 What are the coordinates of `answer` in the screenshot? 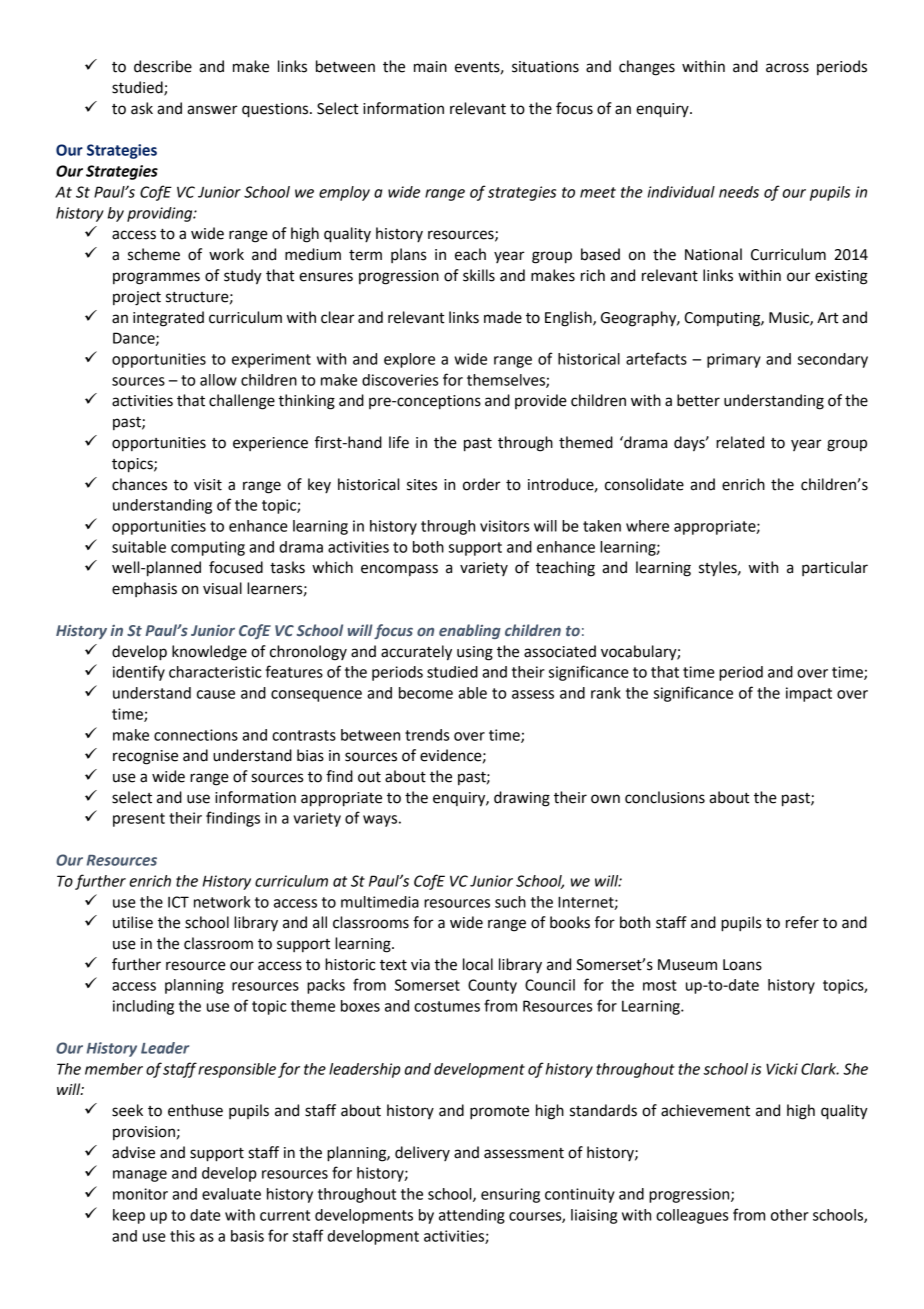 It's located at (212, 110).
